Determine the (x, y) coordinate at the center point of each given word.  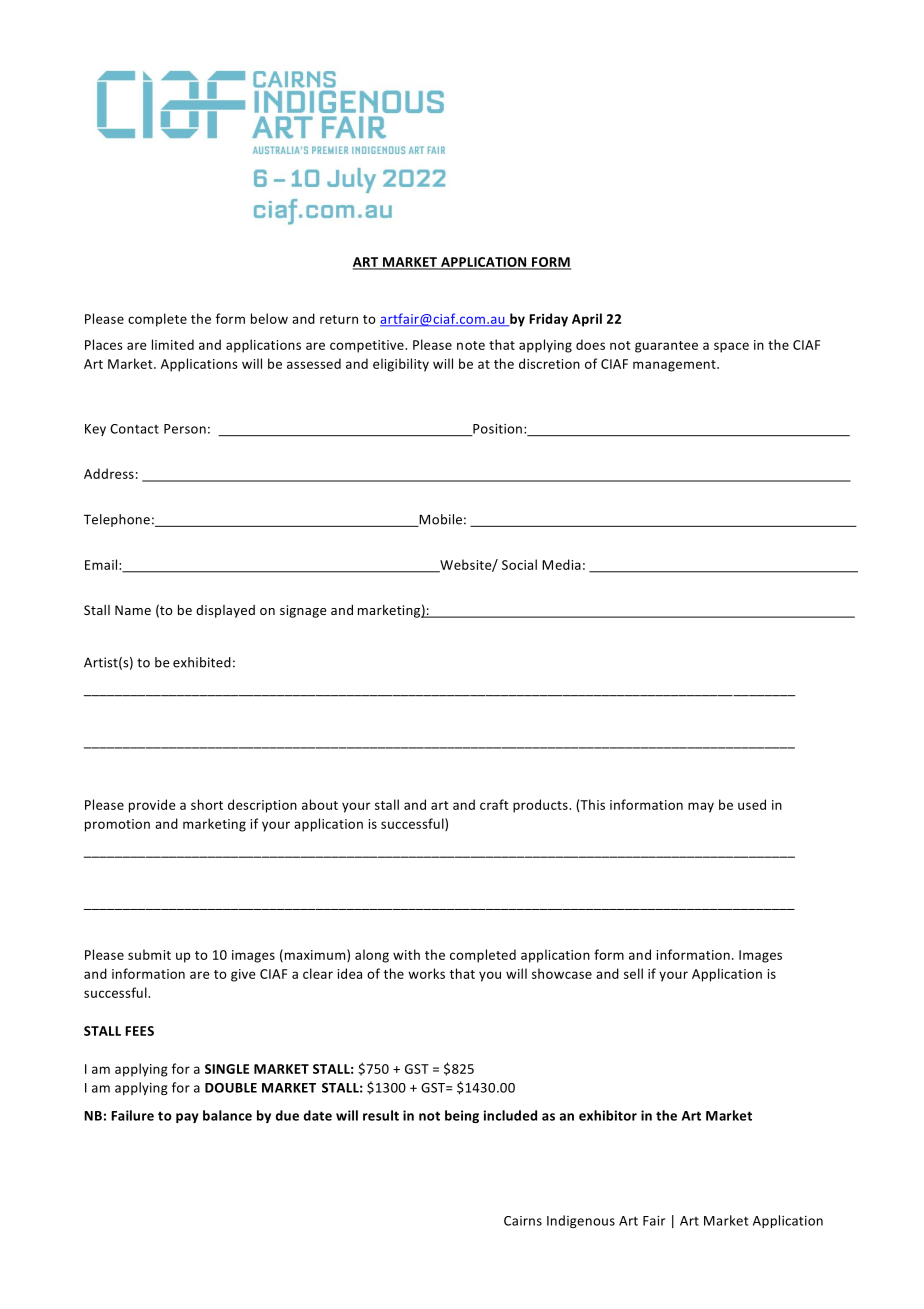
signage (303, 611)
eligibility (401, 365)
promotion (117, 825)
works (426, 973)
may (701, 807)
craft (494, 804)
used (752, 804)
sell (633, 973)
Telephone (117, 520)
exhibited (202, 662)
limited (173, 344)
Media (561, 564)
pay (187, 1118)
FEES (139, 1031)
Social (519, 564)
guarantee (666, 347)
